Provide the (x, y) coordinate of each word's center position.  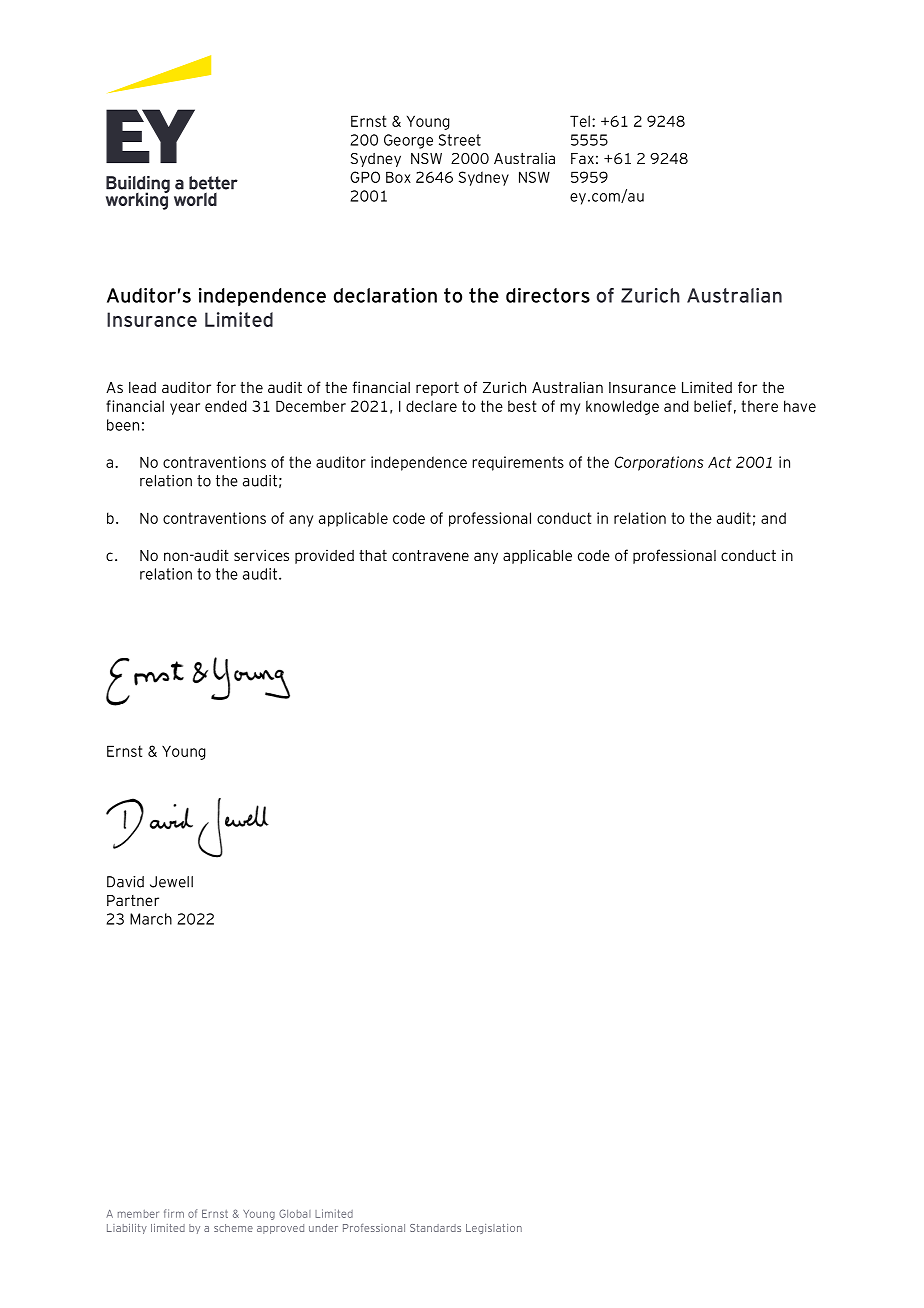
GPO (365, 177)
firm (174, 1213)
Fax (582, 158)
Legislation (494, 1229)
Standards (435, 1228)
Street (460, 140)
